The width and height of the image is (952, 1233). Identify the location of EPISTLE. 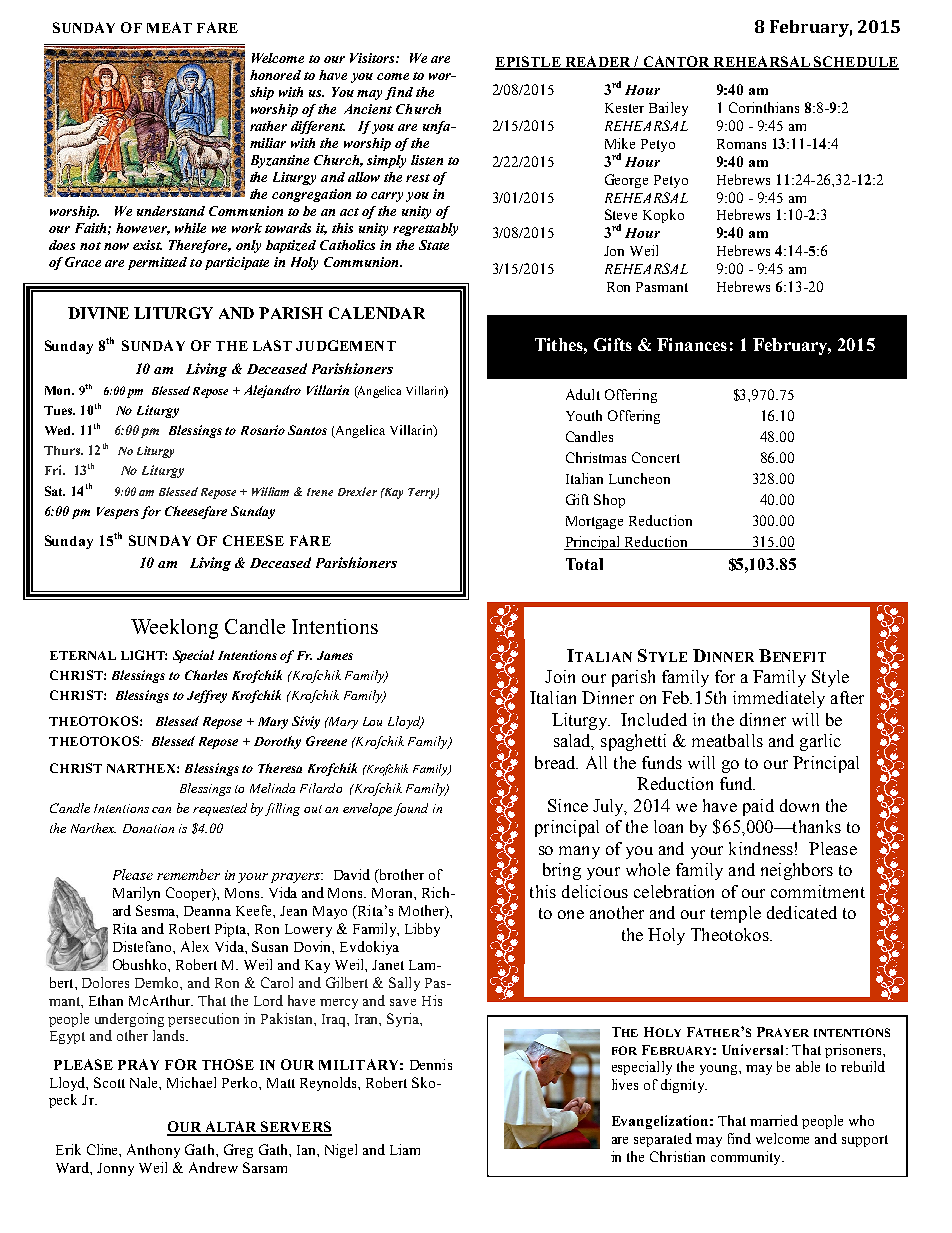
(529, 62).
